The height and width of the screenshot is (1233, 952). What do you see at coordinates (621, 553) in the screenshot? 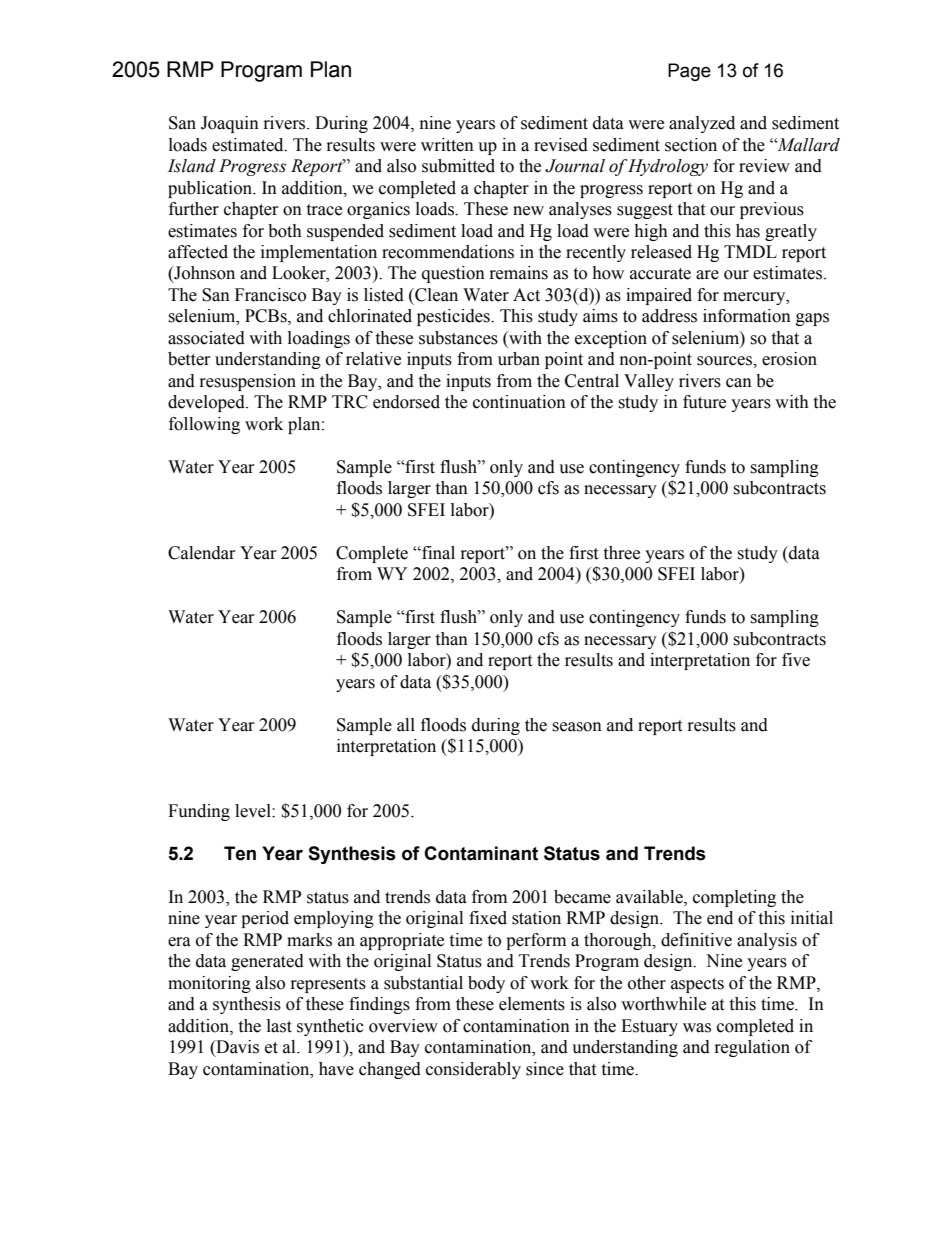
I see `three` at bounding box center [621, 553].
